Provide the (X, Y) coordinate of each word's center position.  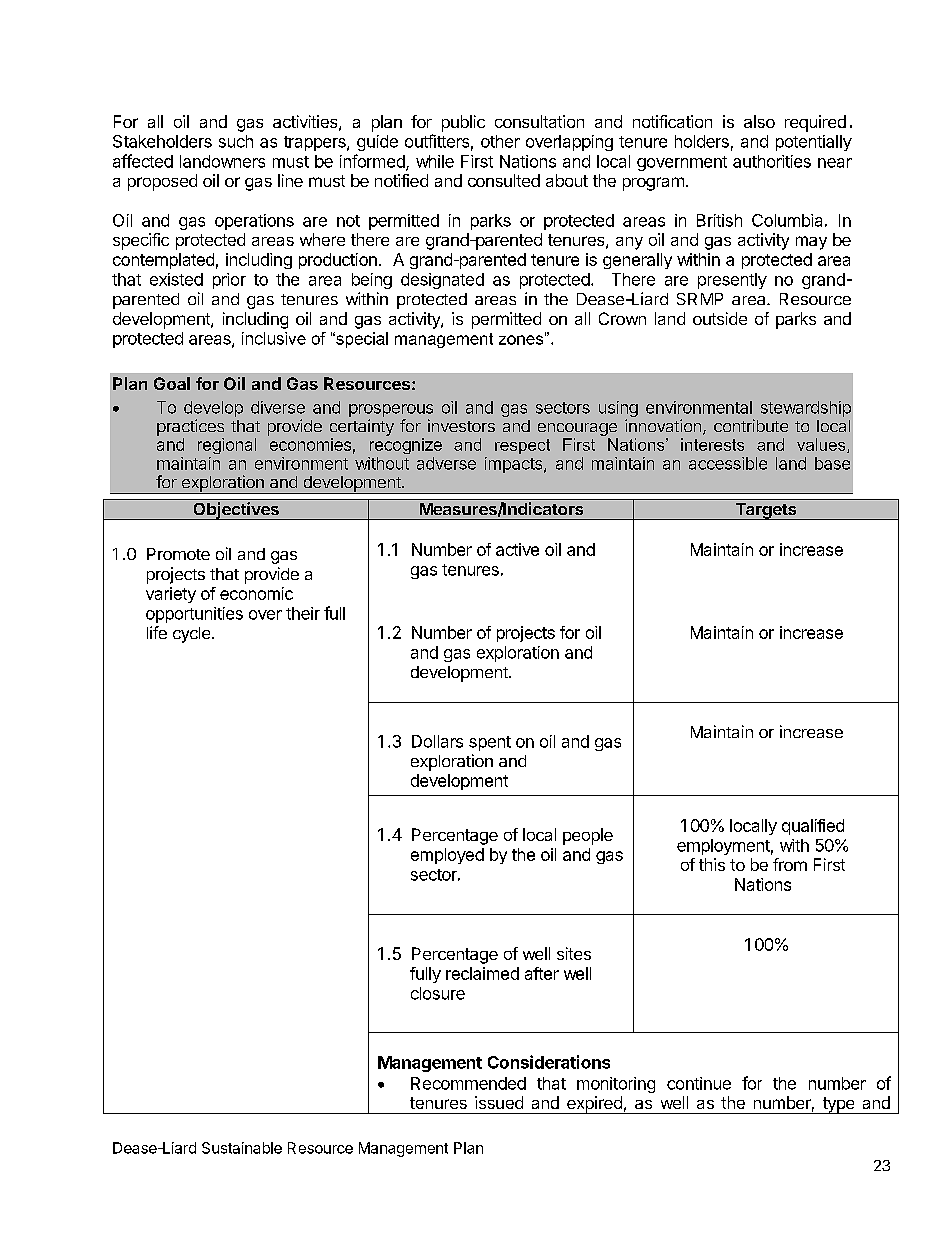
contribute (751, 425)
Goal (172, 383)
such (236, 141)
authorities (772, 161)
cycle (193, 635)
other (500, 141)
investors (461, 425)
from (790, 864)
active (517, 549)
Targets (766, 511)
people (588, 836)
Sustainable (242, 1148)
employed (447, 856)
